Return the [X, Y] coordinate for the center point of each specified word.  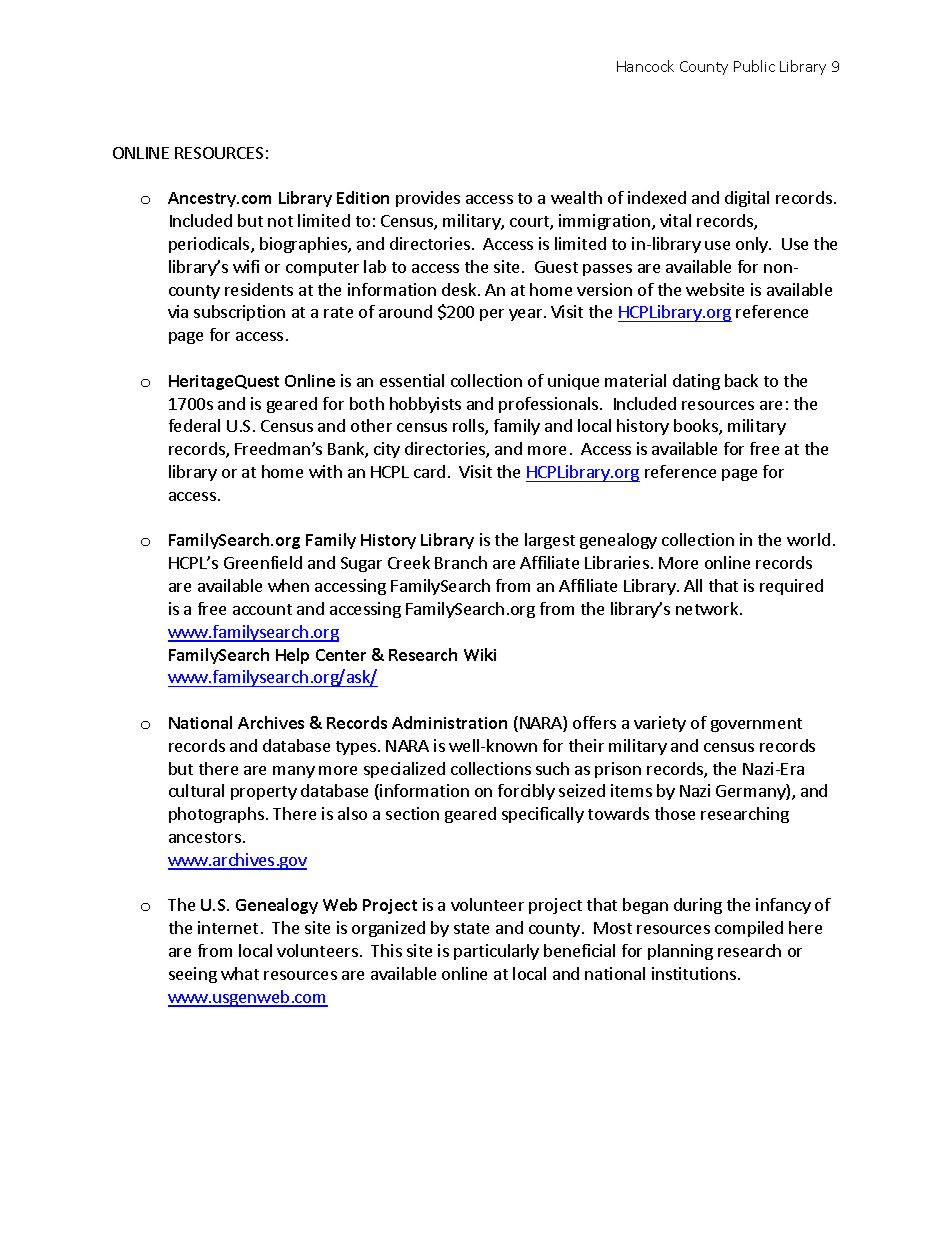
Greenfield [263, 562]
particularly [496, 952]
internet [228, 927]
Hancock [645, 66]
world [808, 539]
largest [550, 541]
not [280, 221]
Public [754, 66]
